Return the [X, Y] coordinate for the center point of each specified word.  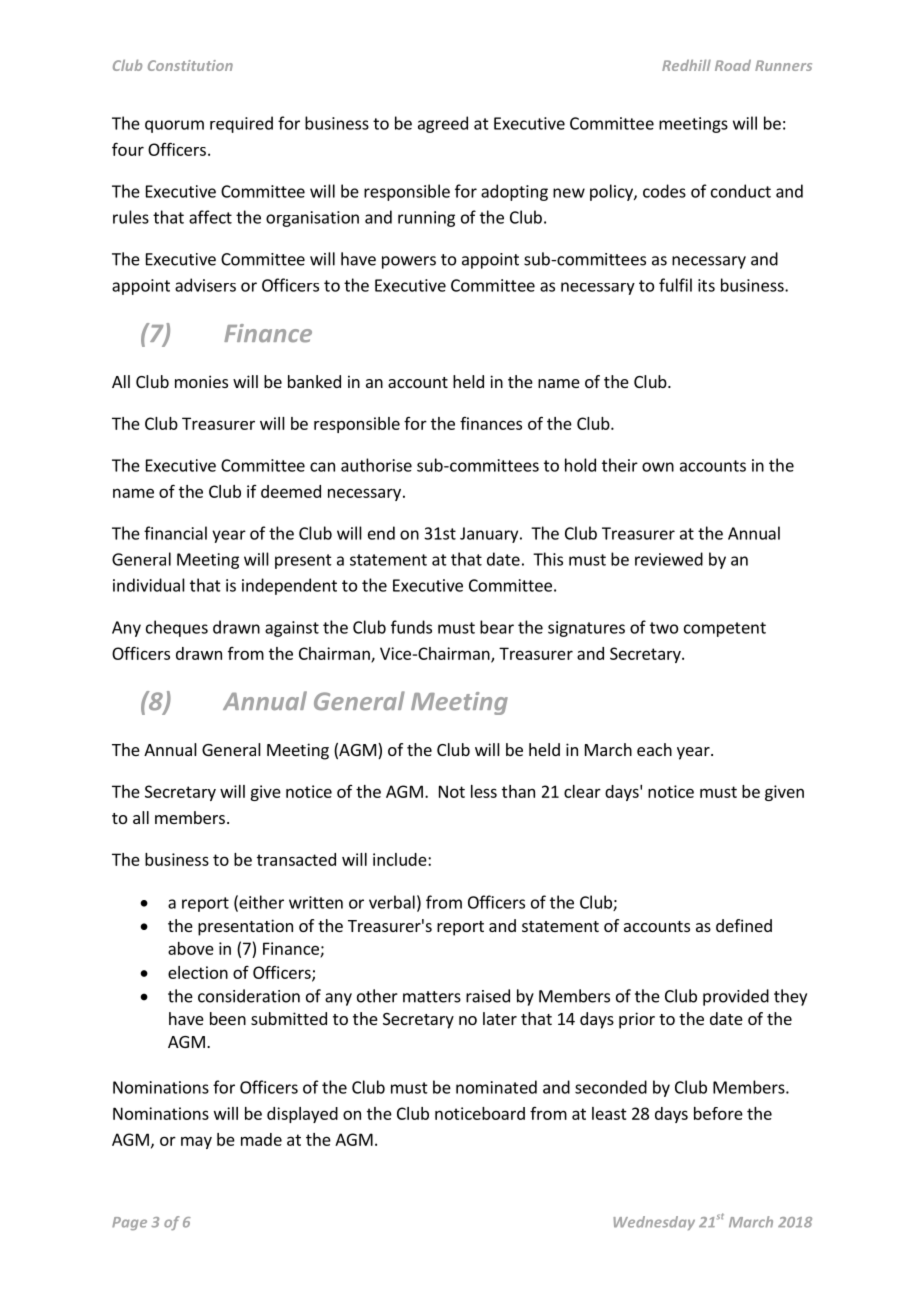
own [658, 467]
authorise [376, 465]
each [654, 749]
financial [175, 533]
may [196, 1142]
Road [733, 65]
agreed [443, 124]
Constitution [190, 65]
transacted [296, 859]
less [484, 791]
